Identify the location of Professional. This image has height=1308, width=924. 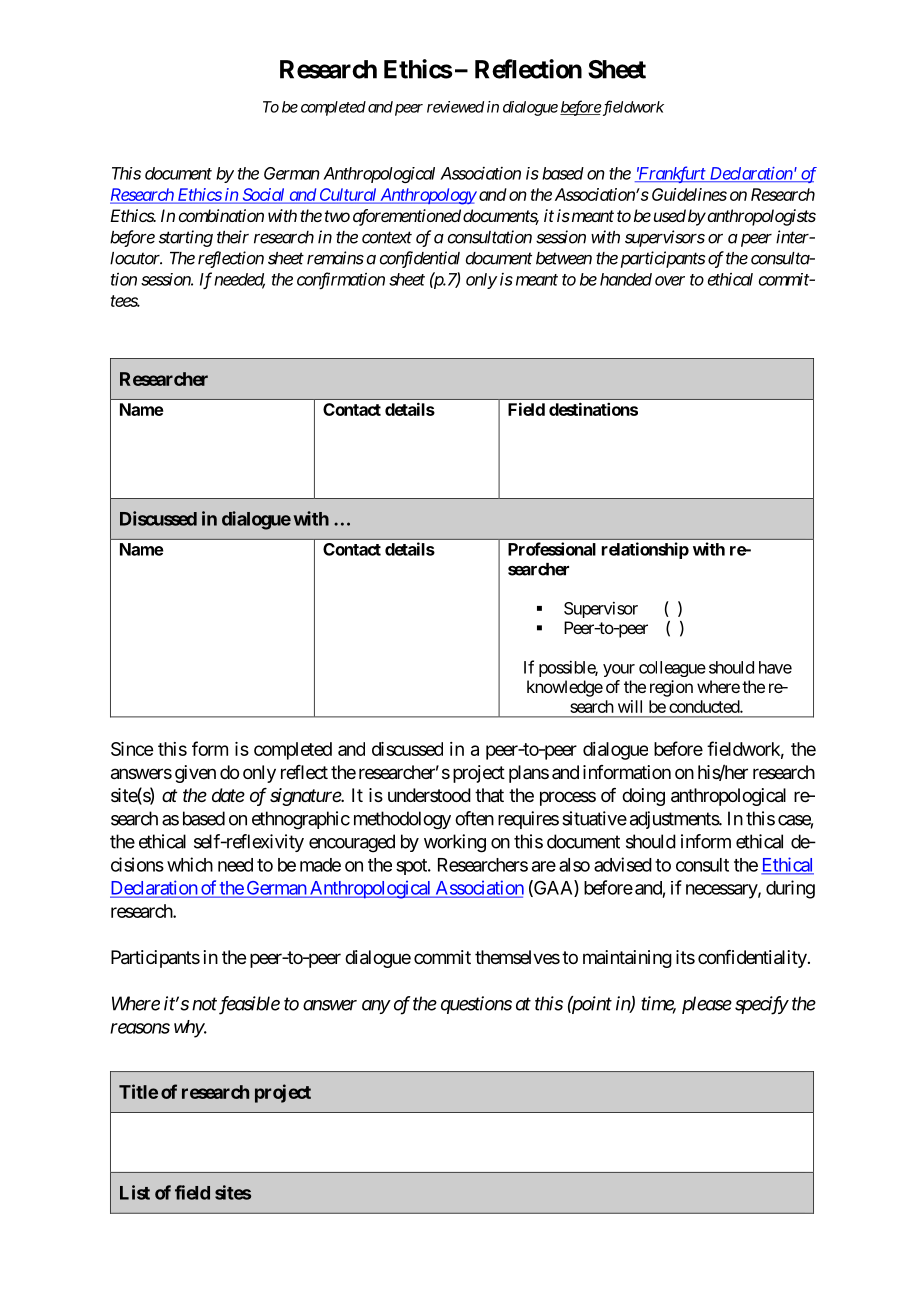
(552, 549).
